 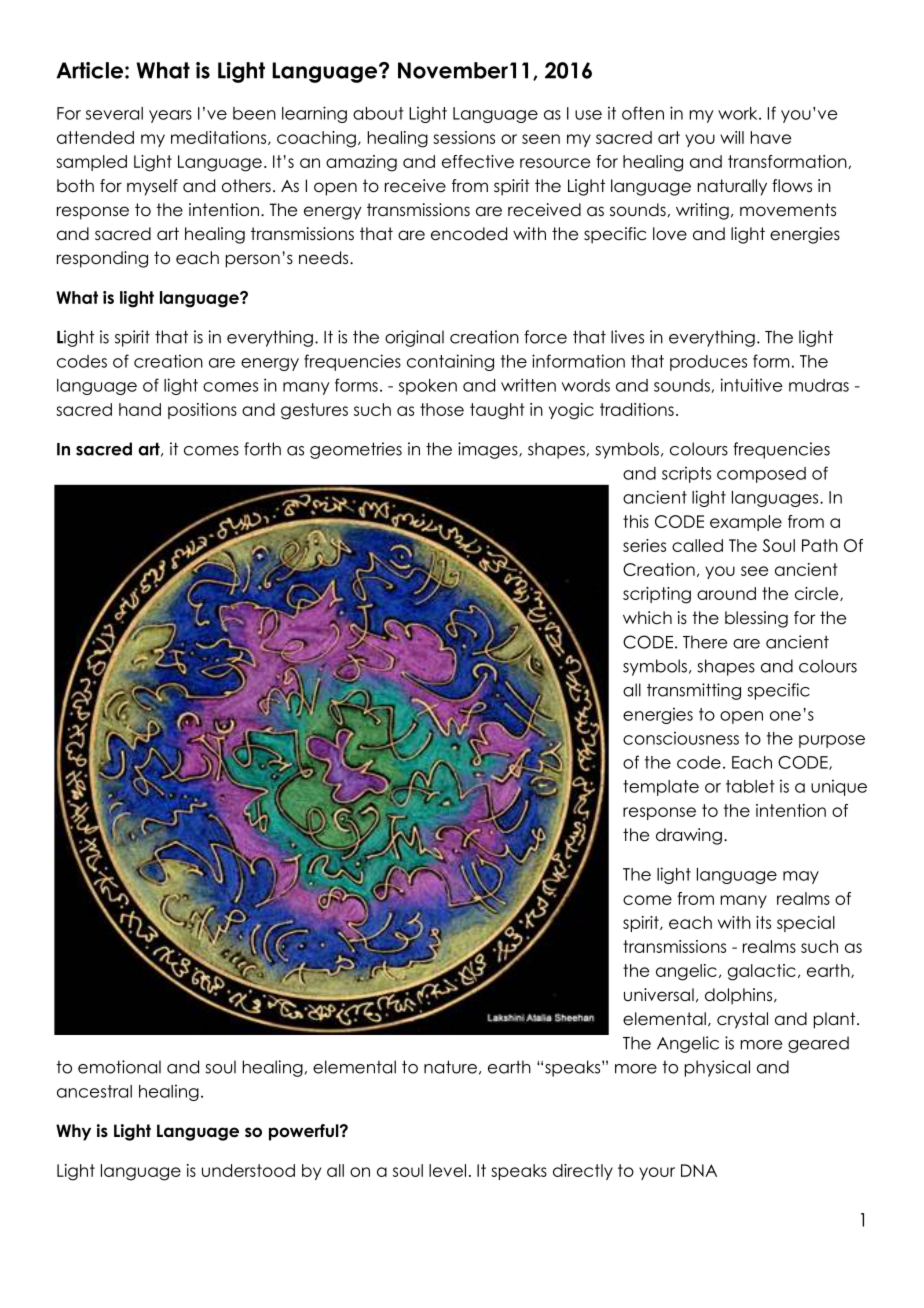 I want to click on emotional, so click(x=119, y=1067).
